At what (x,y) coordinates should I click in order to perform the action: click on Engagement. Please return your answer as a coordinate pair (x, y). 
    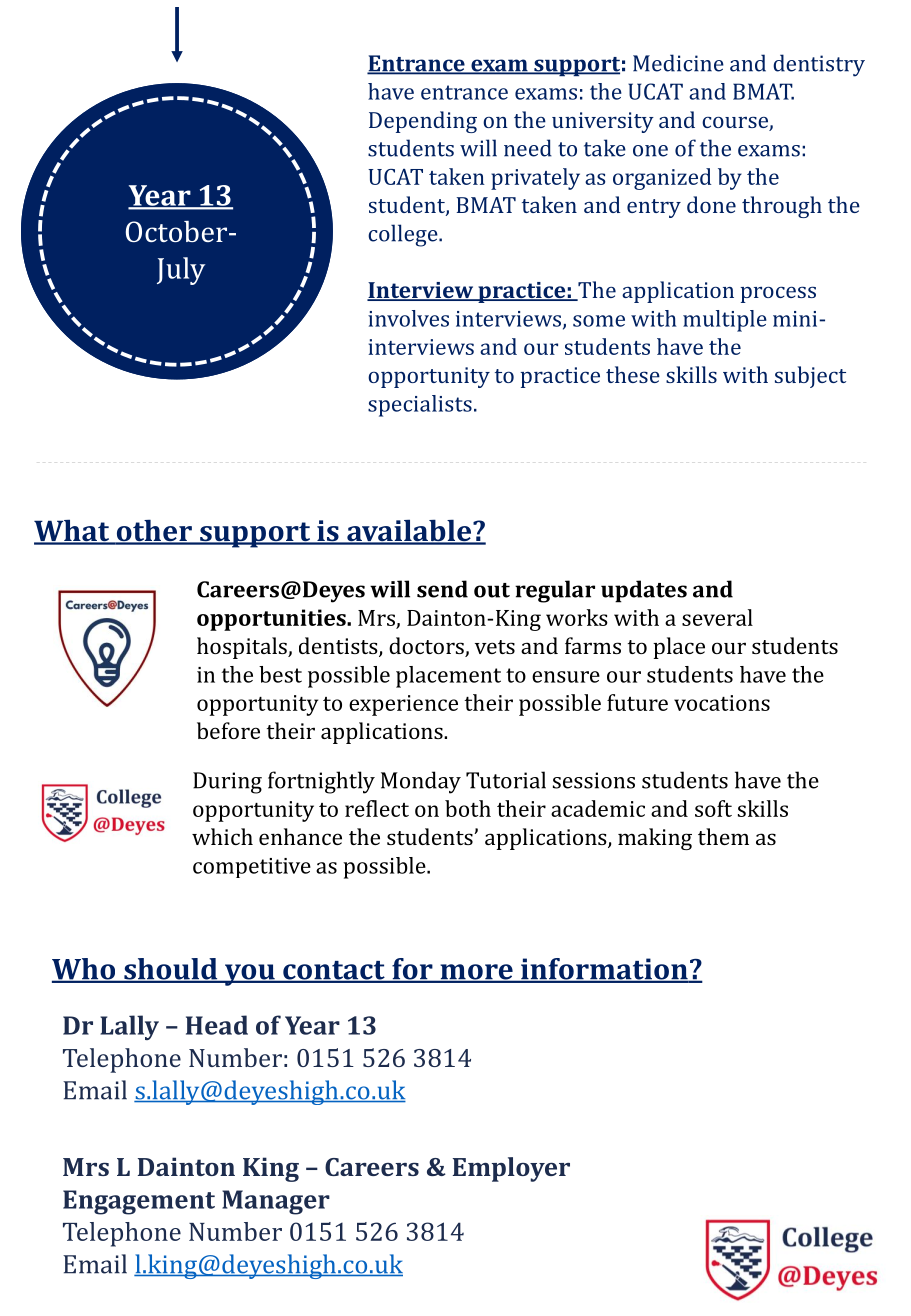
    Looking at the image, I should click on (139, 1202).
